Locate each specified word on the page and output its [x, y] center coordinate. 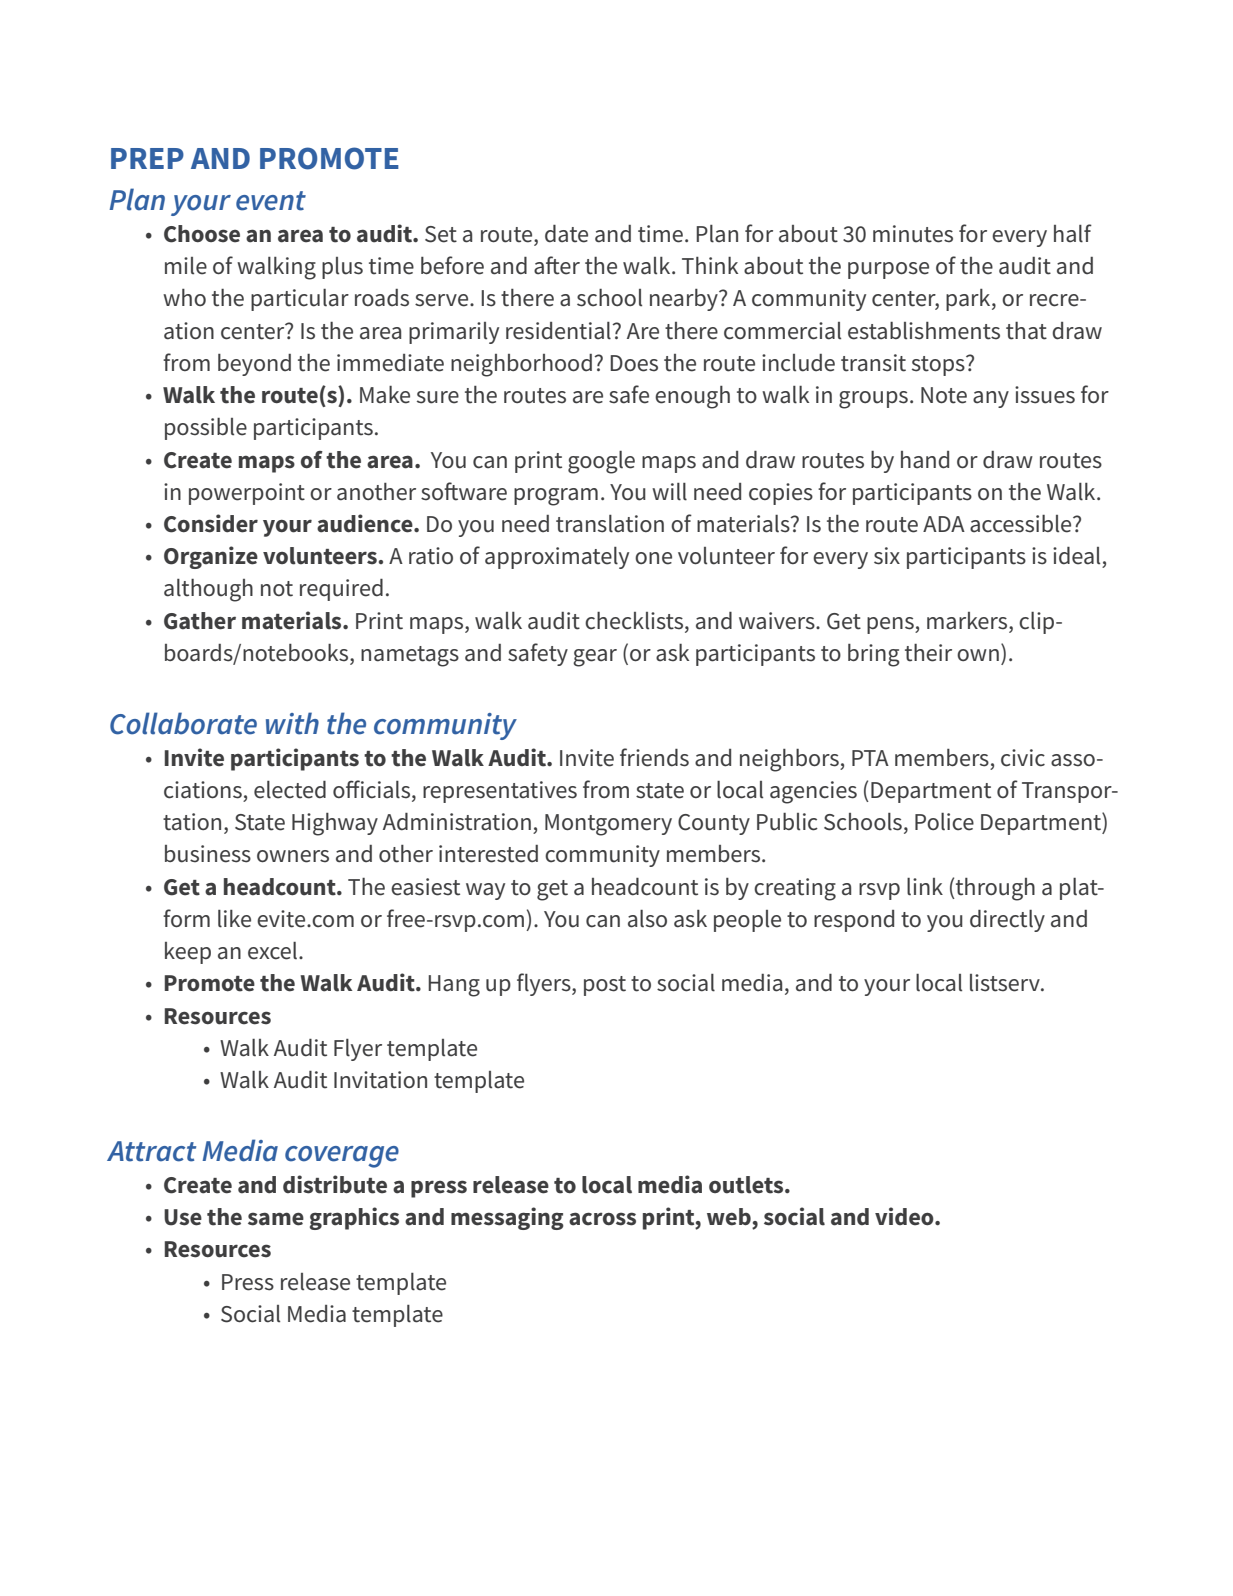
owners [293, 856]
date [566, 234]
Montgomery [608, 825]
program [556, 497]
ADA [944, 524]
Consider [211, 523]
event [271, 201]
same [276, 1219]
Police [944, 822]
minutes [913, 234]
